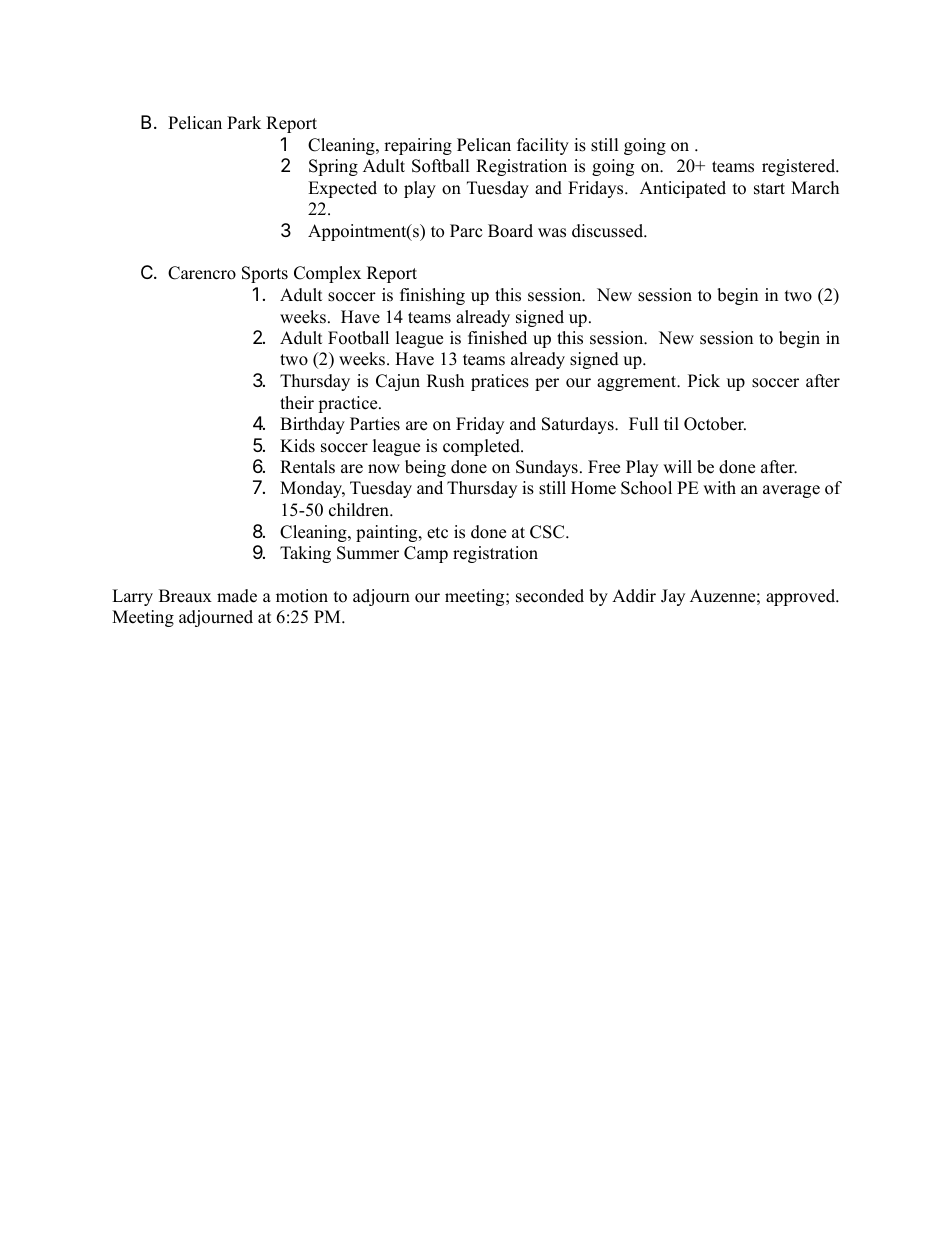  Describe the element at coordinates (297, 446) in the screenshot. I see `Kids` at that location.
